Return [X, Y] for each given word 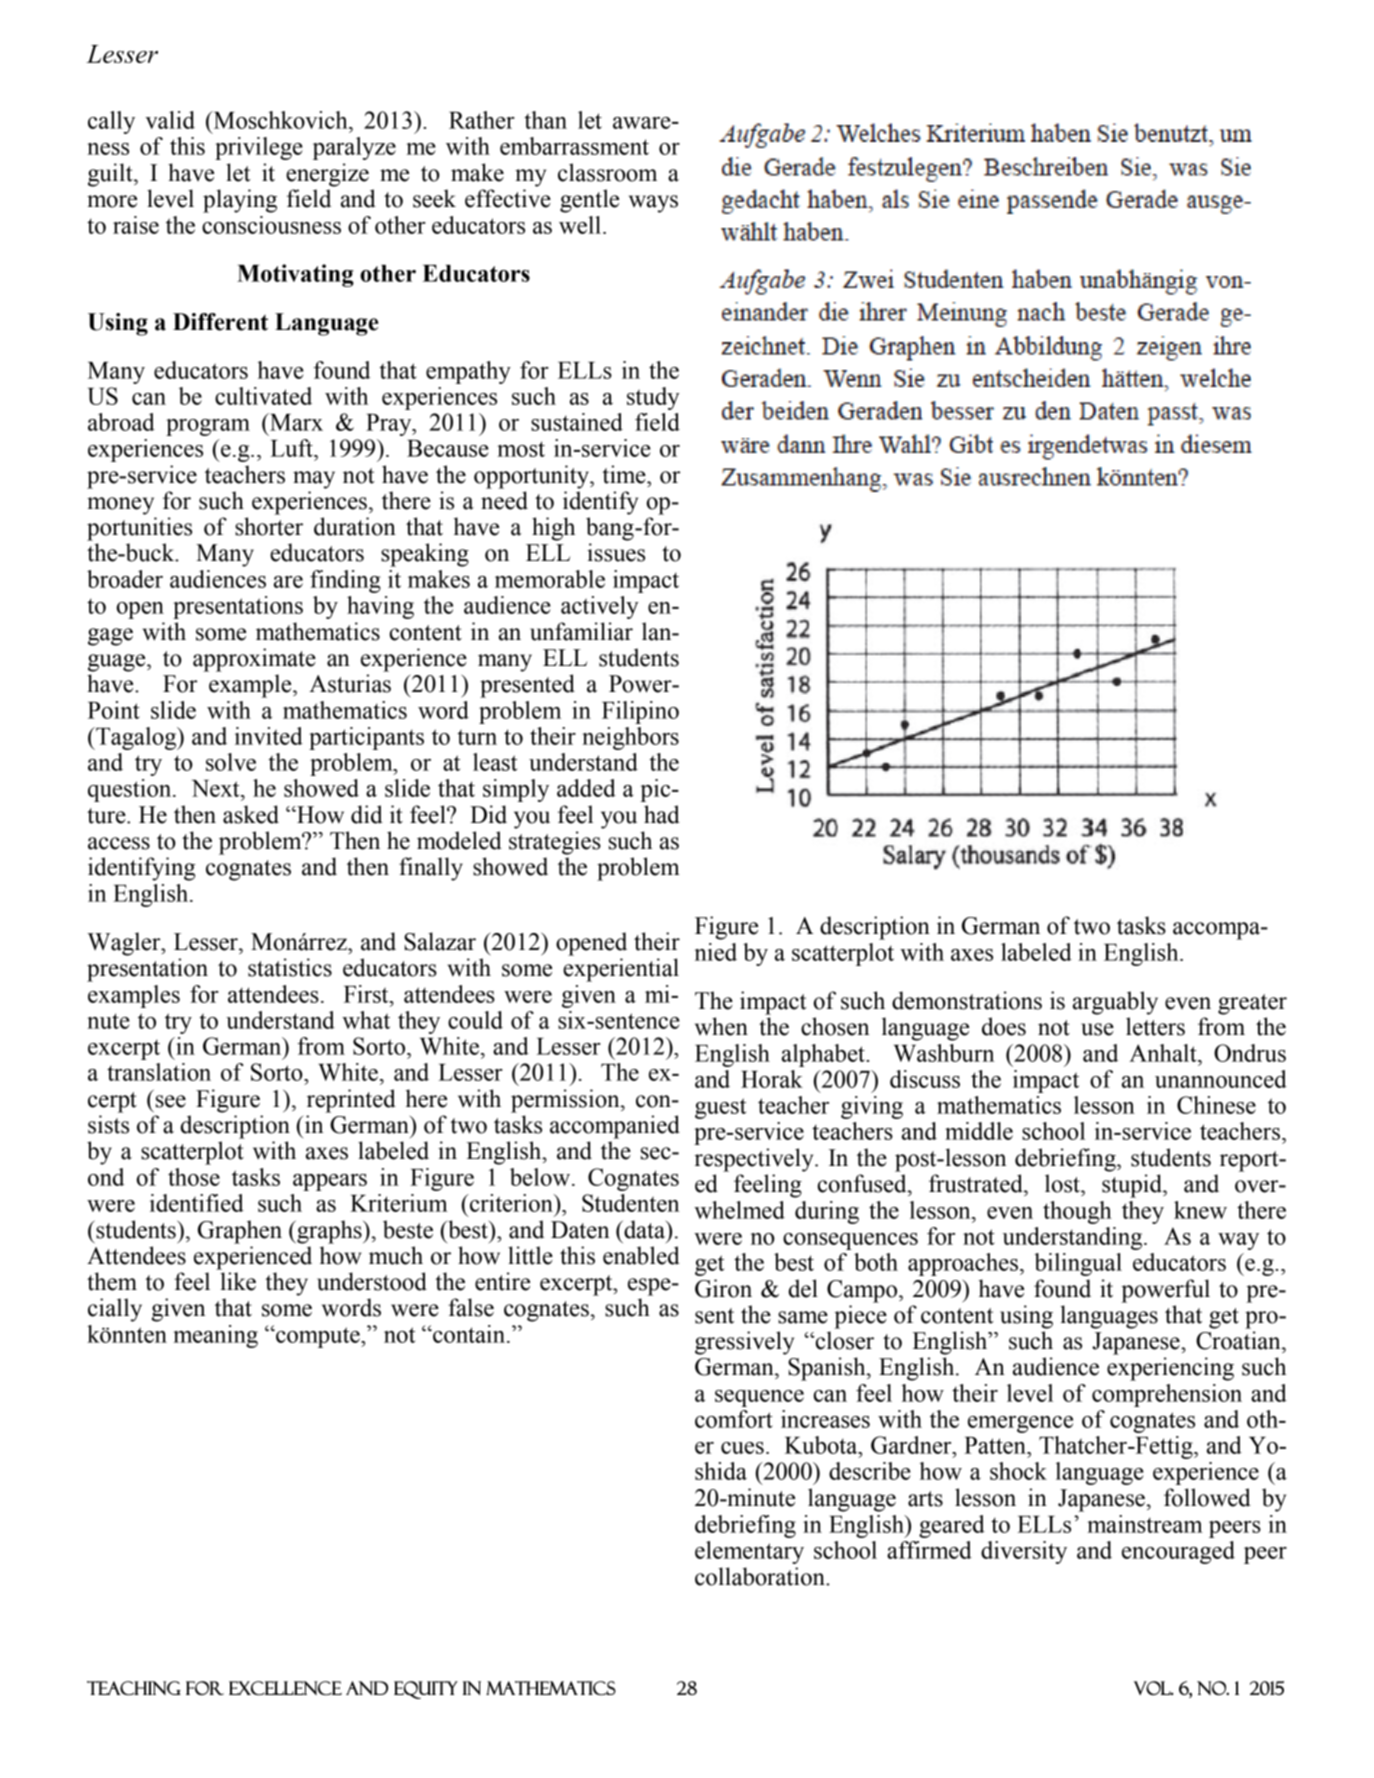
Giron [723, 1288]
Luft [292, 448]
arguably [1115, 1003]
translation [159, 1072]
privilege [259, 148]
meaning [215, 1336]
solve [231, 762]
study [653, 398]
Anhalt [1164, 1053]
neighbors [630, 738]
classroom [607, 172]
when [721, 1026]
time [625, 474]
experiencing [1170, 1369]
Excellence [285, 1688]
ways [653, 204]
